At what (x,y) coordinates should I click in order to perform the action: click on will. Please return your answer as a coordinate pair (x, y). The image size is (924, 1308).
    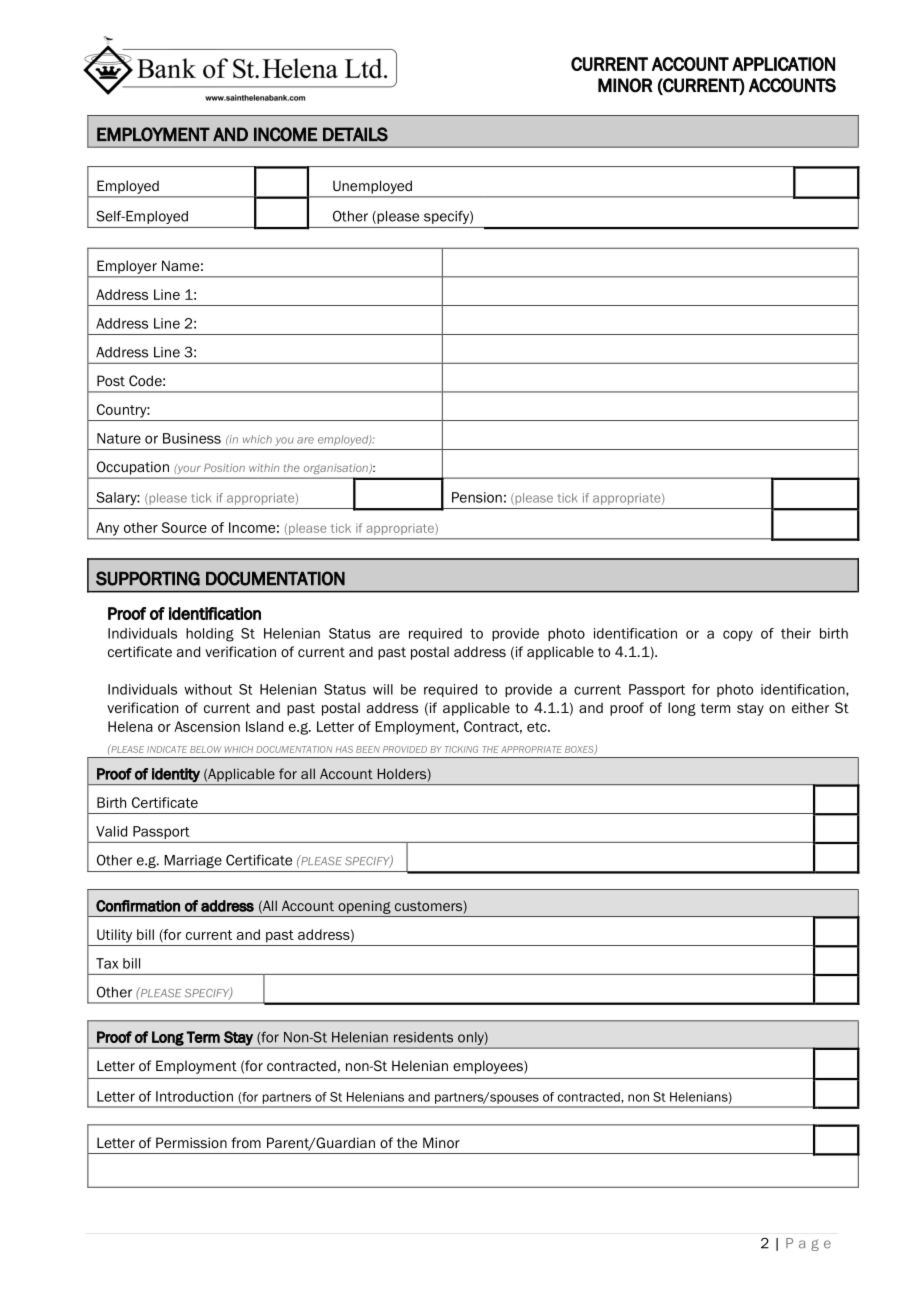
    Looking at the image, I should click on (383, 689).
